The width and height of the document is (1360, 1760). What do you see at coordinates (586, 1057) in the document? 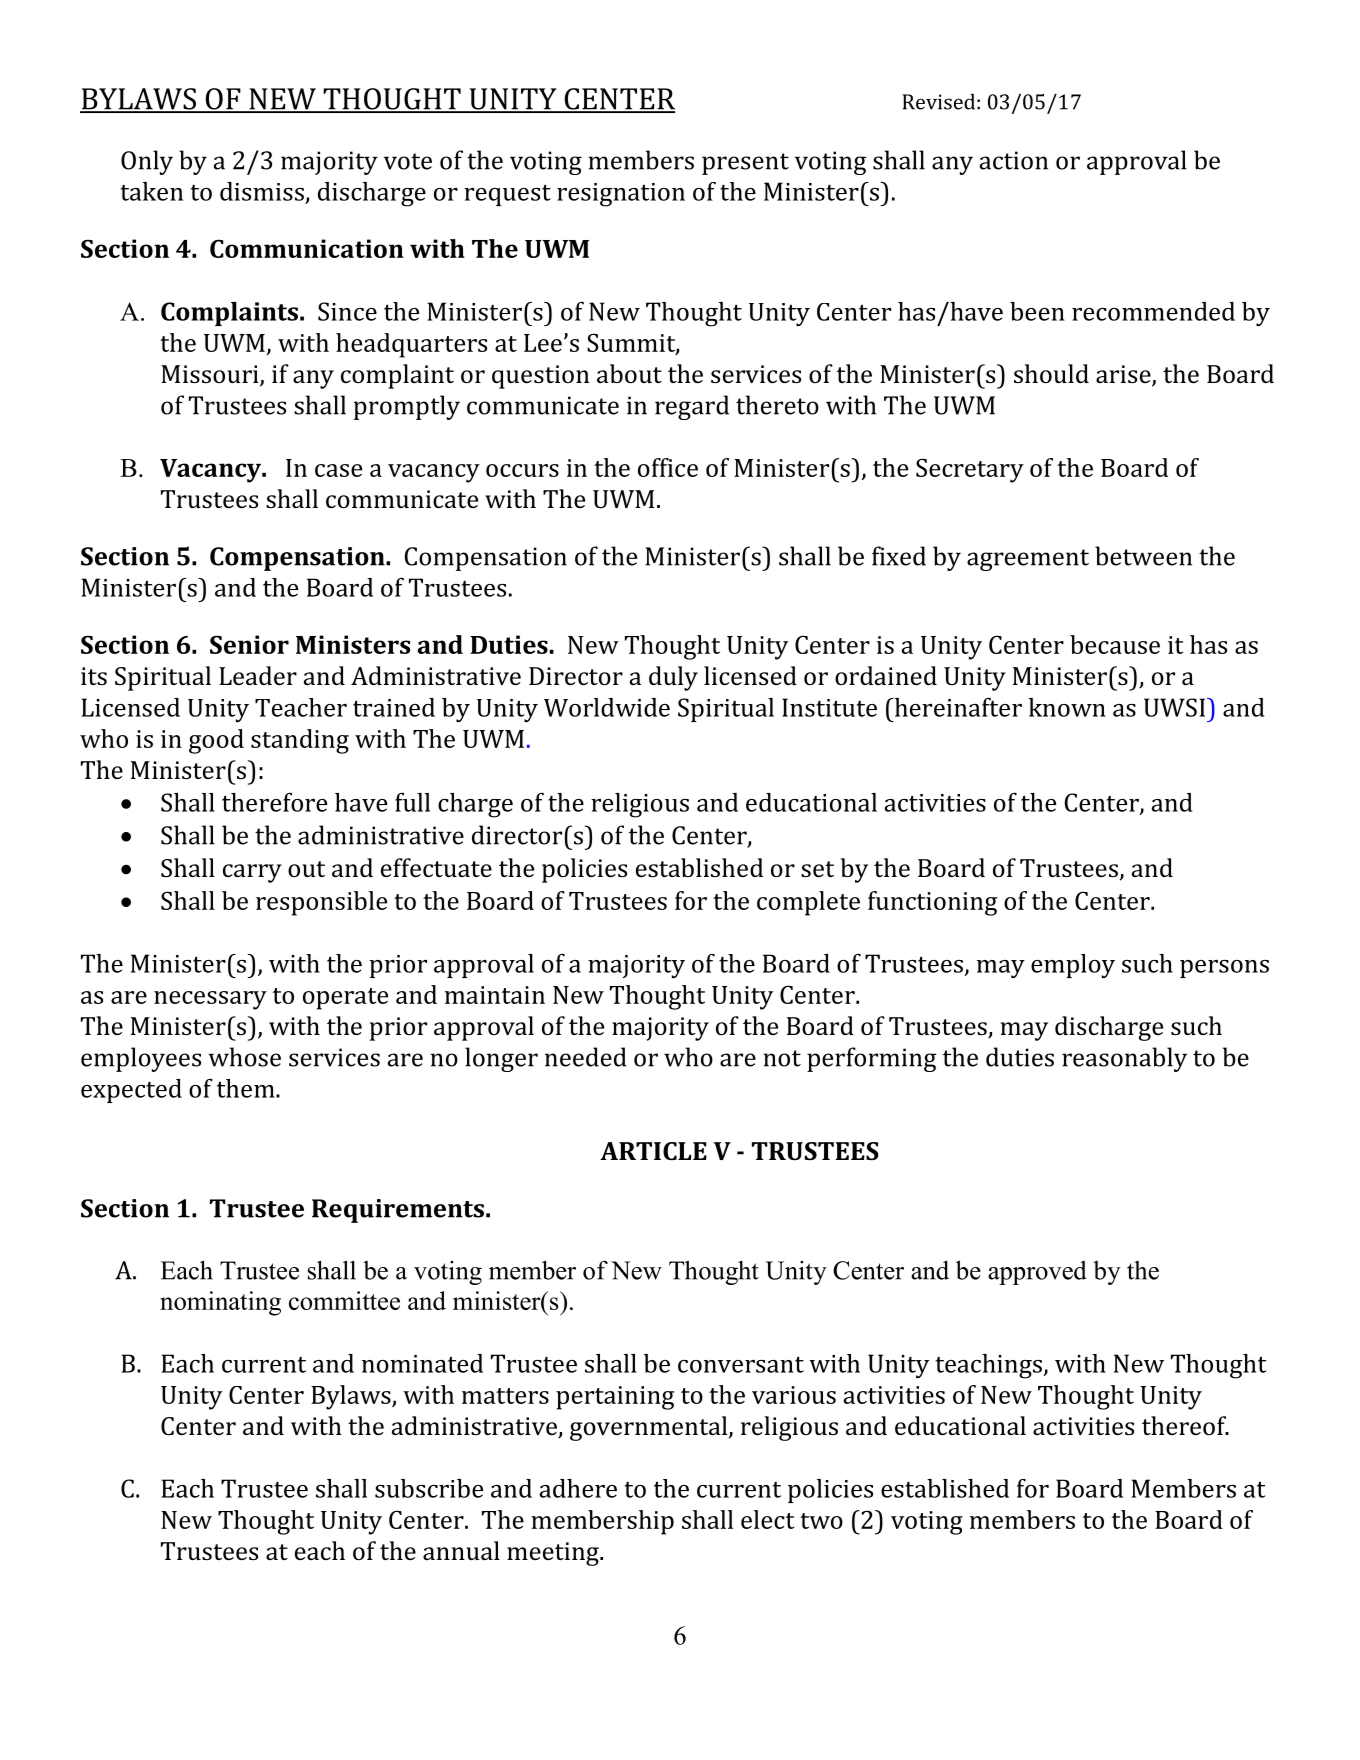
I see `needed` at bounding box center [586, 1057].
